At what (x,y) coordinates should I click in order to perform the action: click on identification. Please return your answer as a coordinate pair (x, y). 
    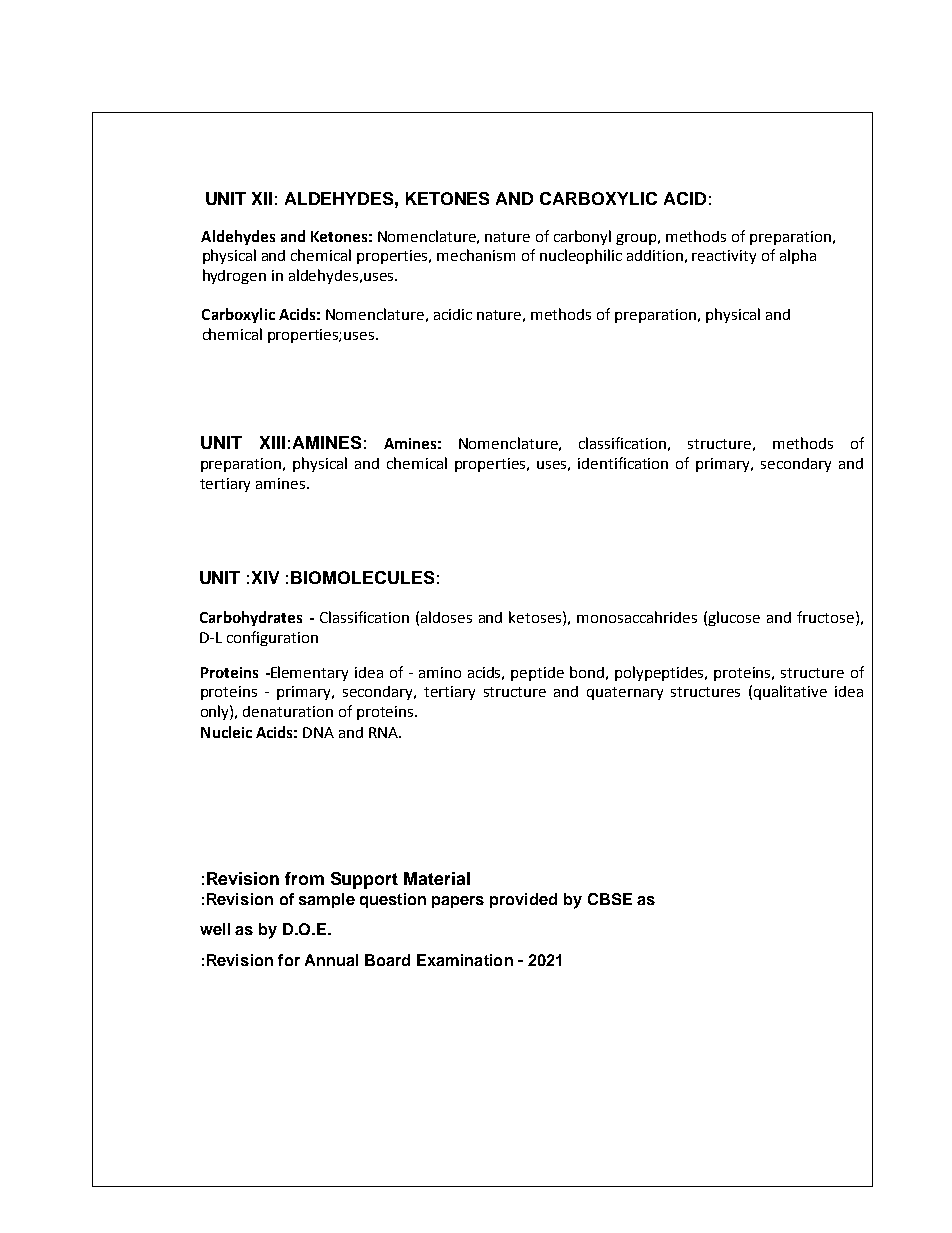
    Looking at the image, I should click on (623, 463).
